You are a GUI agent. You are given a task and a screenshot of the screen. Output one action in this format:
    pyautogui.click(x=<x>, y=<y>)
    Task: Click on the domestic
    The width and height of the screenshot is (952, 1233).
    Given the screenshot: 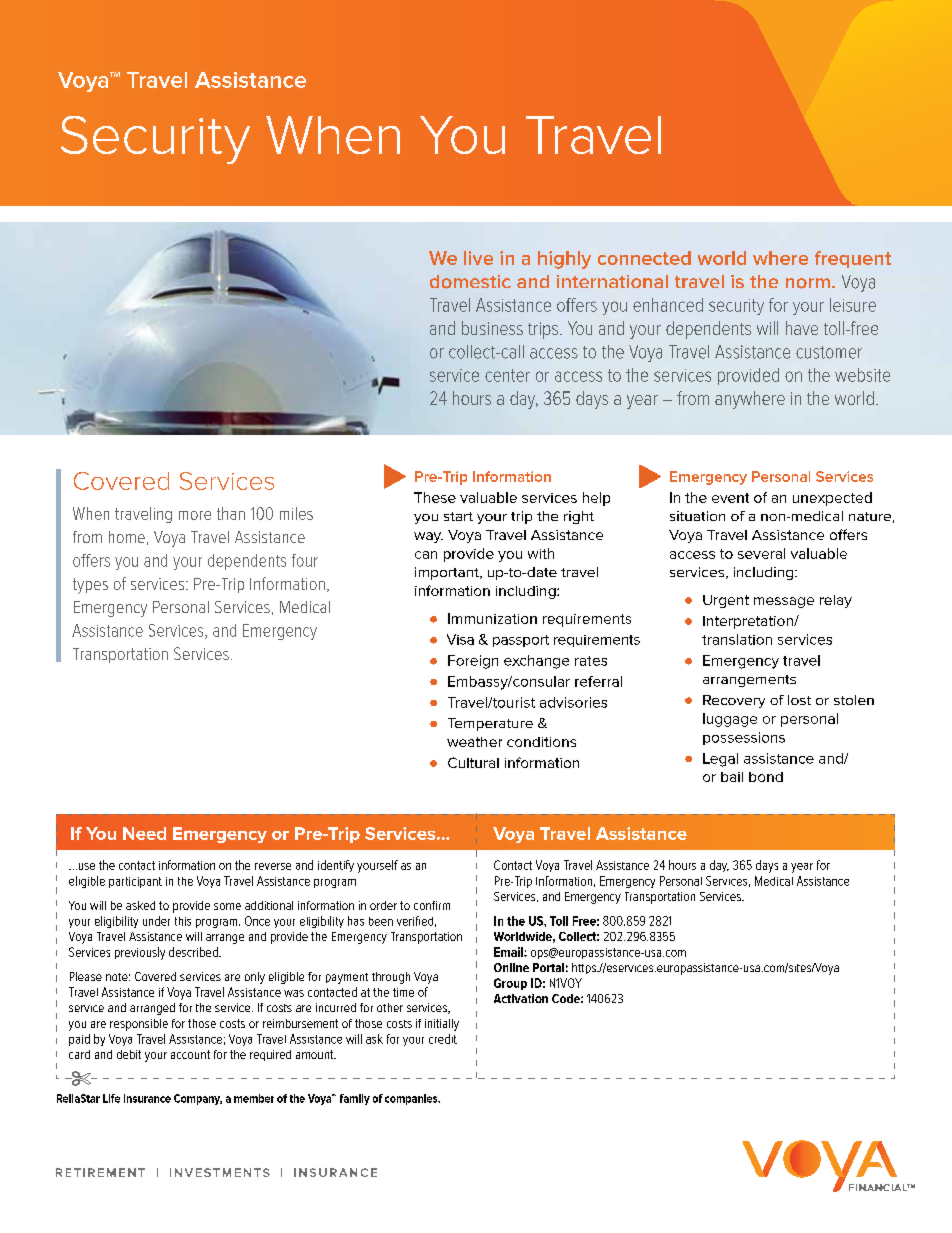 What is the action you would take?
    pyautogui.click(x=470, y=282)
